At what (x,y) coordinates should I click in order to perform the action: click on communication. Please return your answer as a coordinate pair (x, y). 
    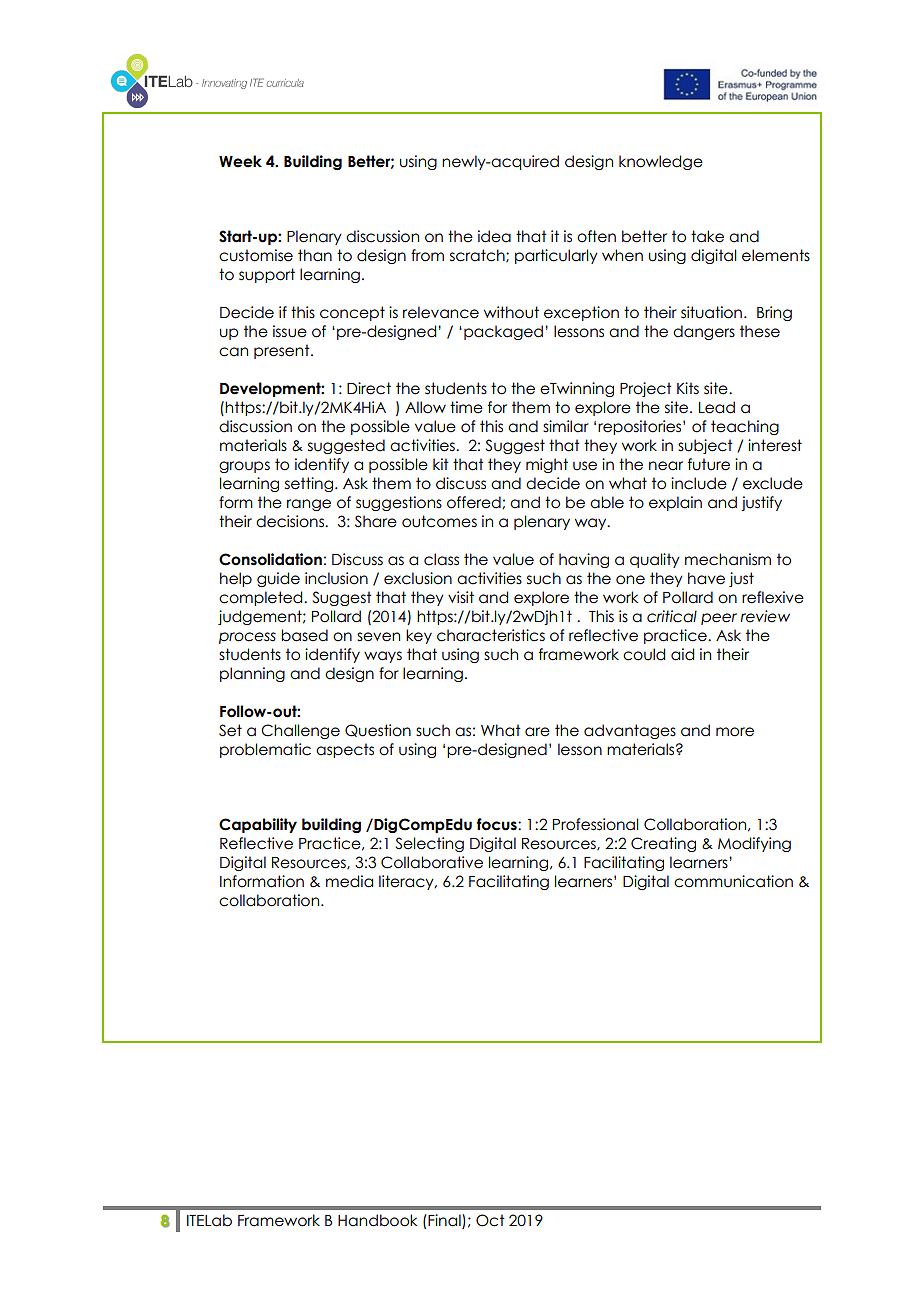
    Looking at the image, I should click on (733, 881).
